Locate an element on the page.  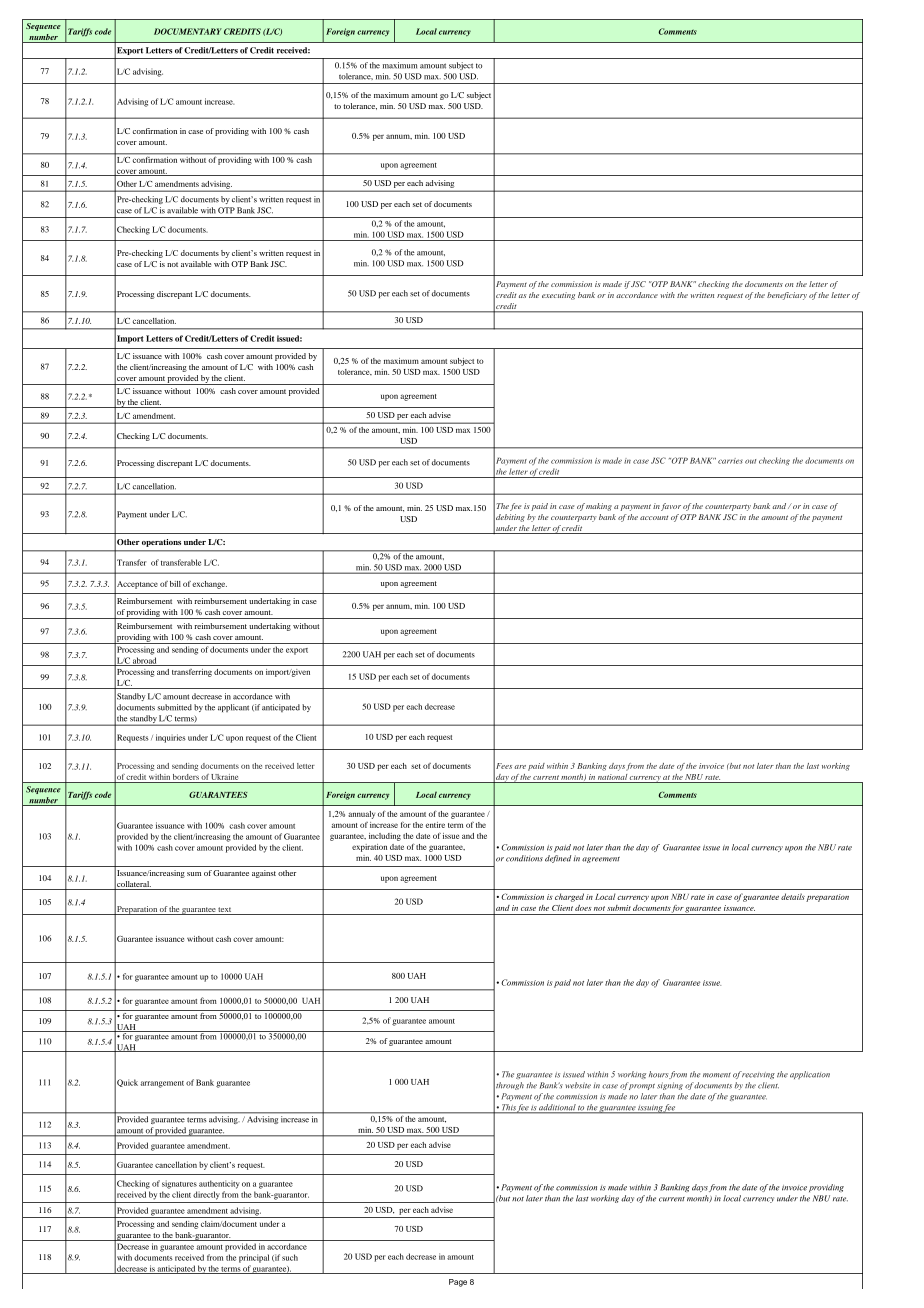
Ukraine is located at coordinates (224, 777).
